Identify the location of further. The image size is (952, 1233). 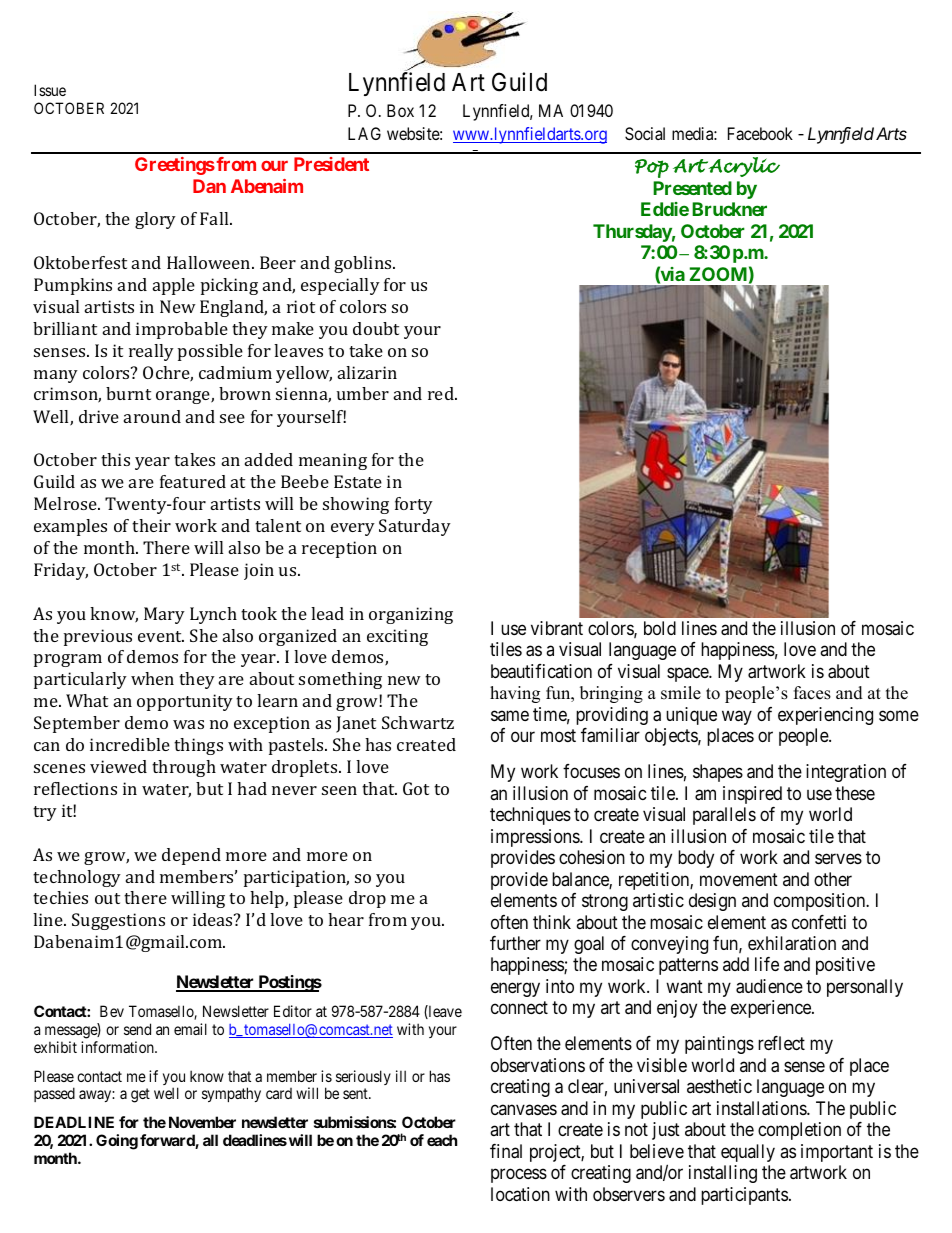
(515, 943).
